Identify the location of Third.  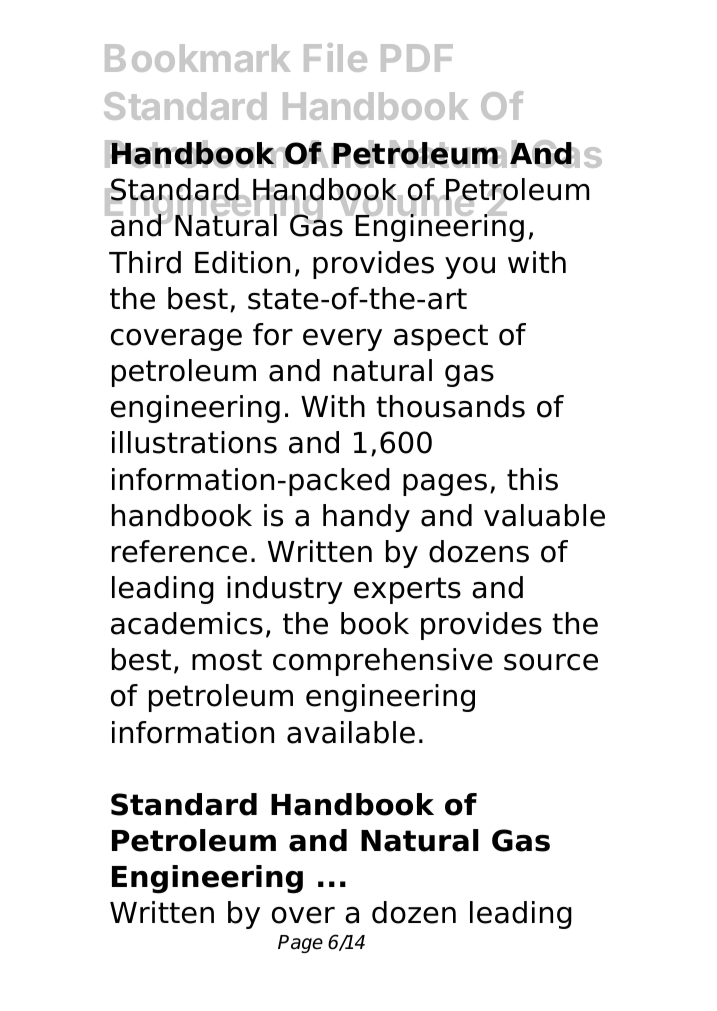
(145, 262).
